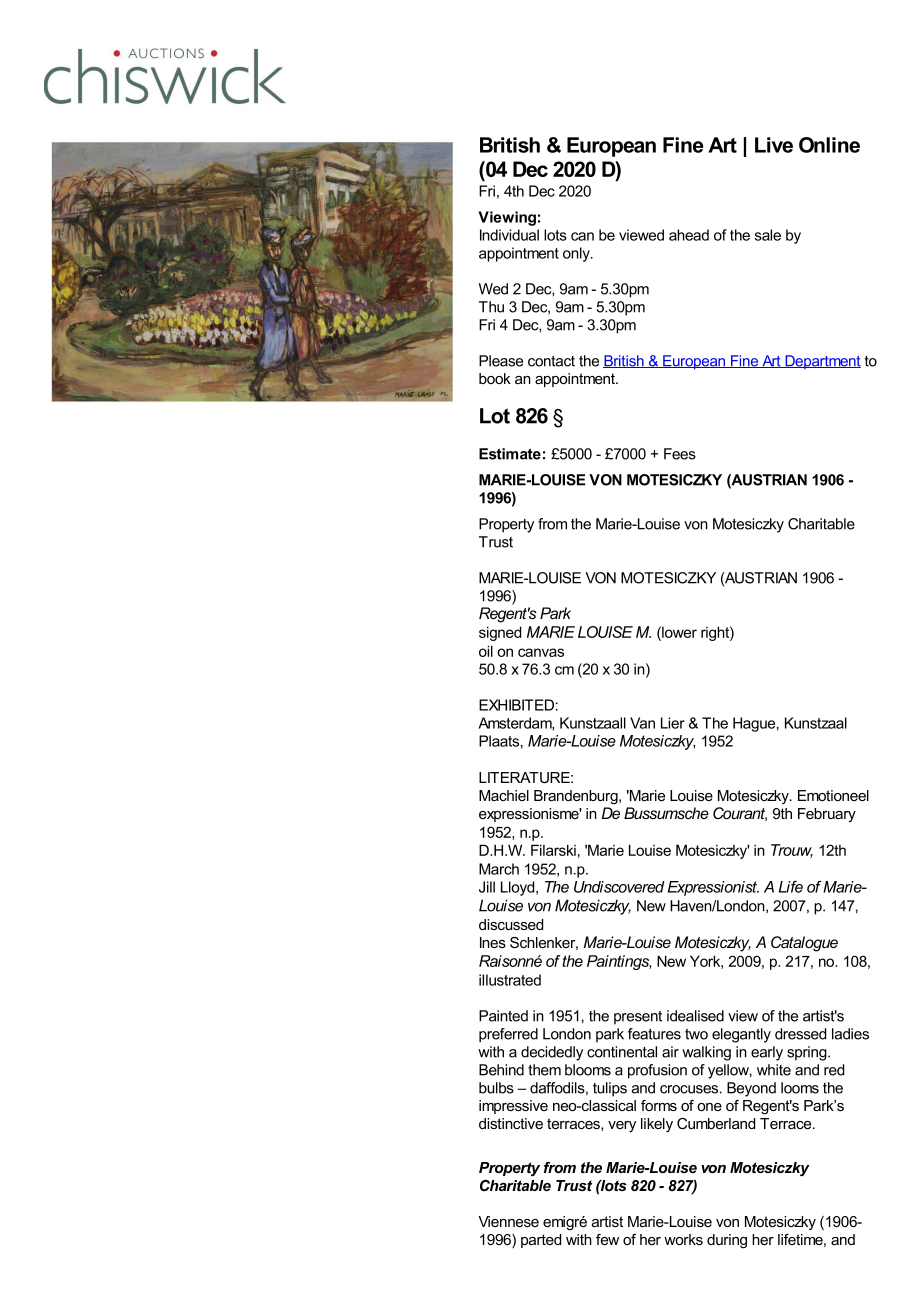  I want to click on February, so click(827, 815).
